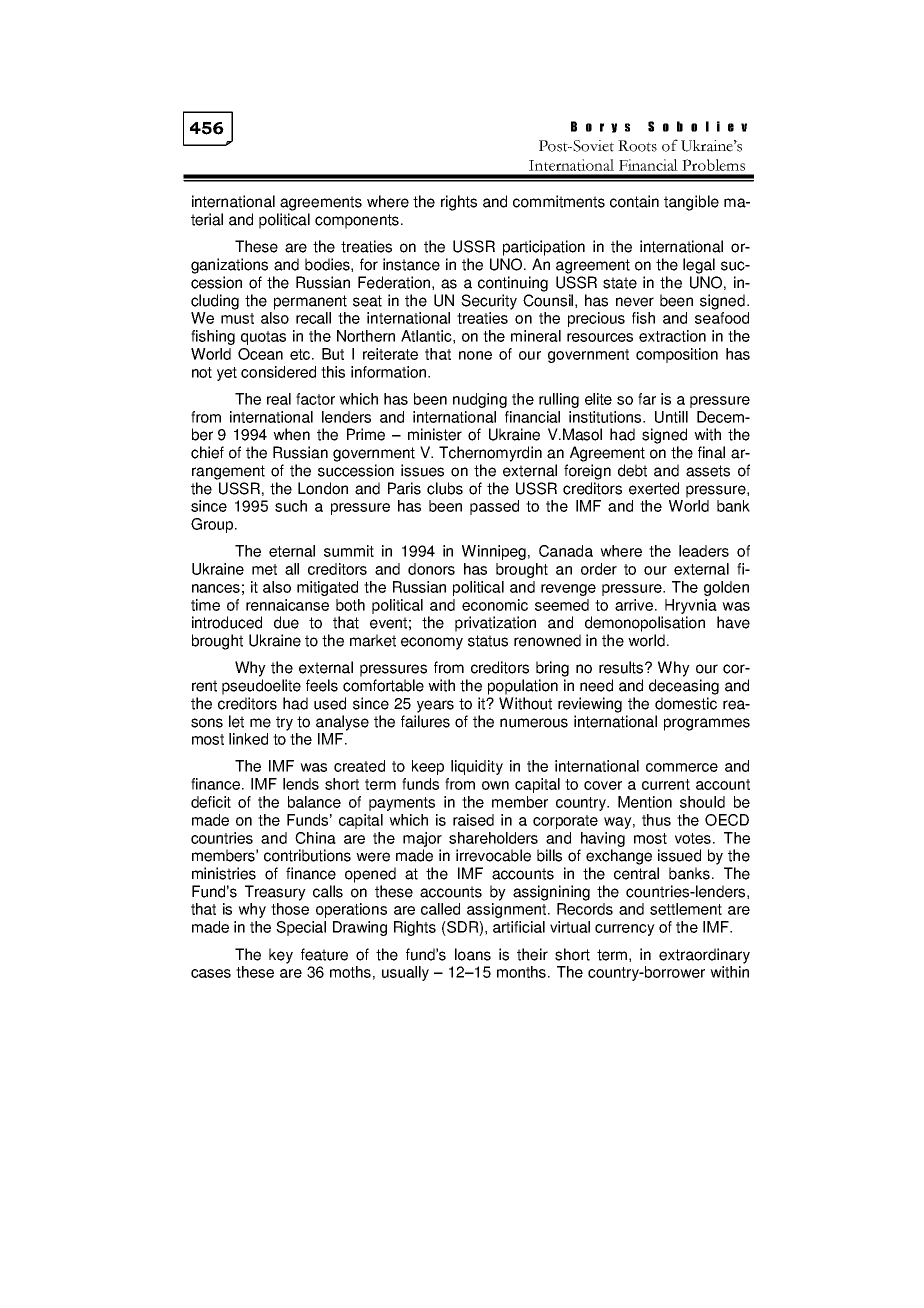  Describe the element at coordinates (281, 956) in the screenshot. I see `key` at that location.
